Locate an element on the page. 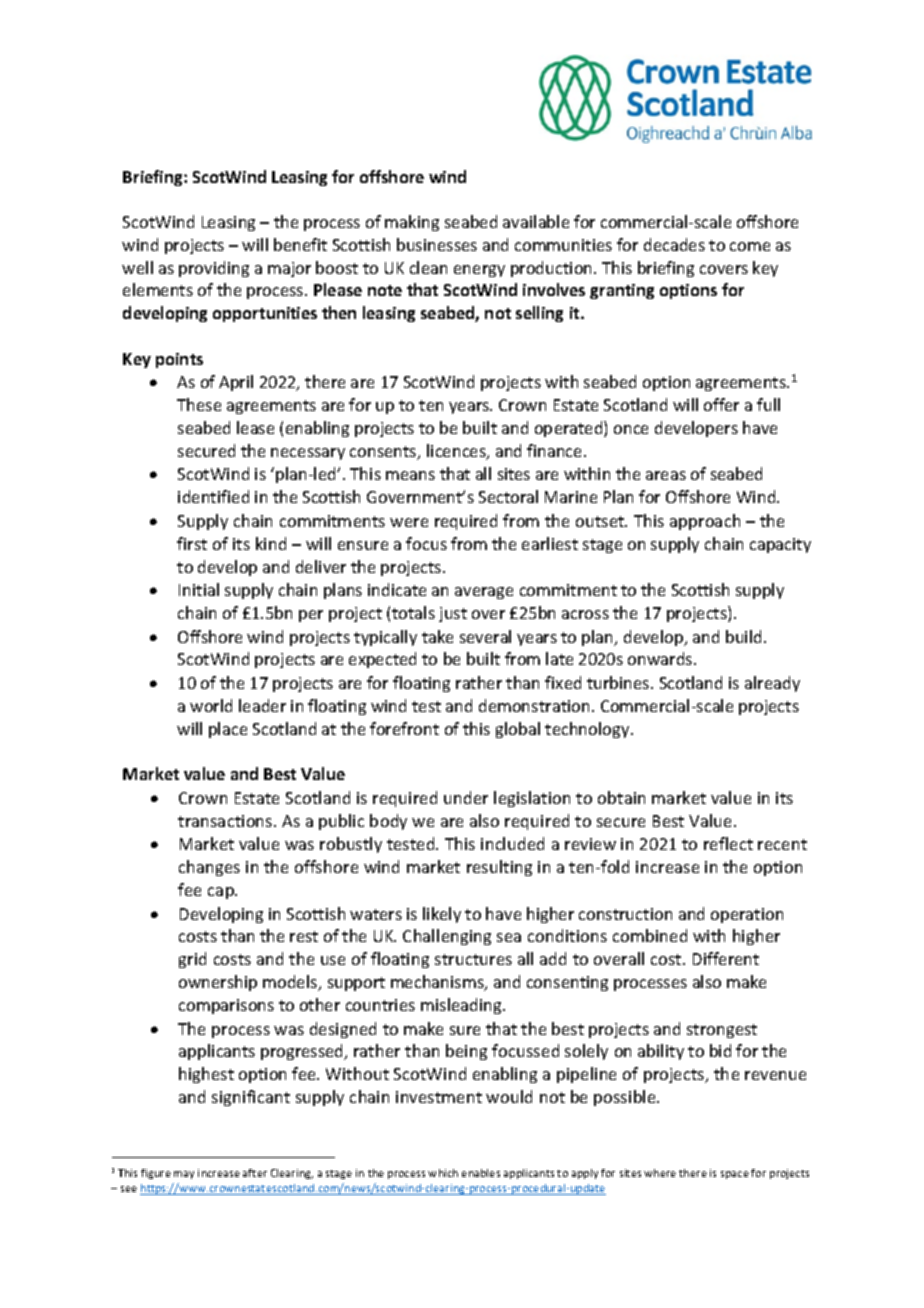 The height and width of the page is (1308, 924). providing is located at coordinates (214, 269).
